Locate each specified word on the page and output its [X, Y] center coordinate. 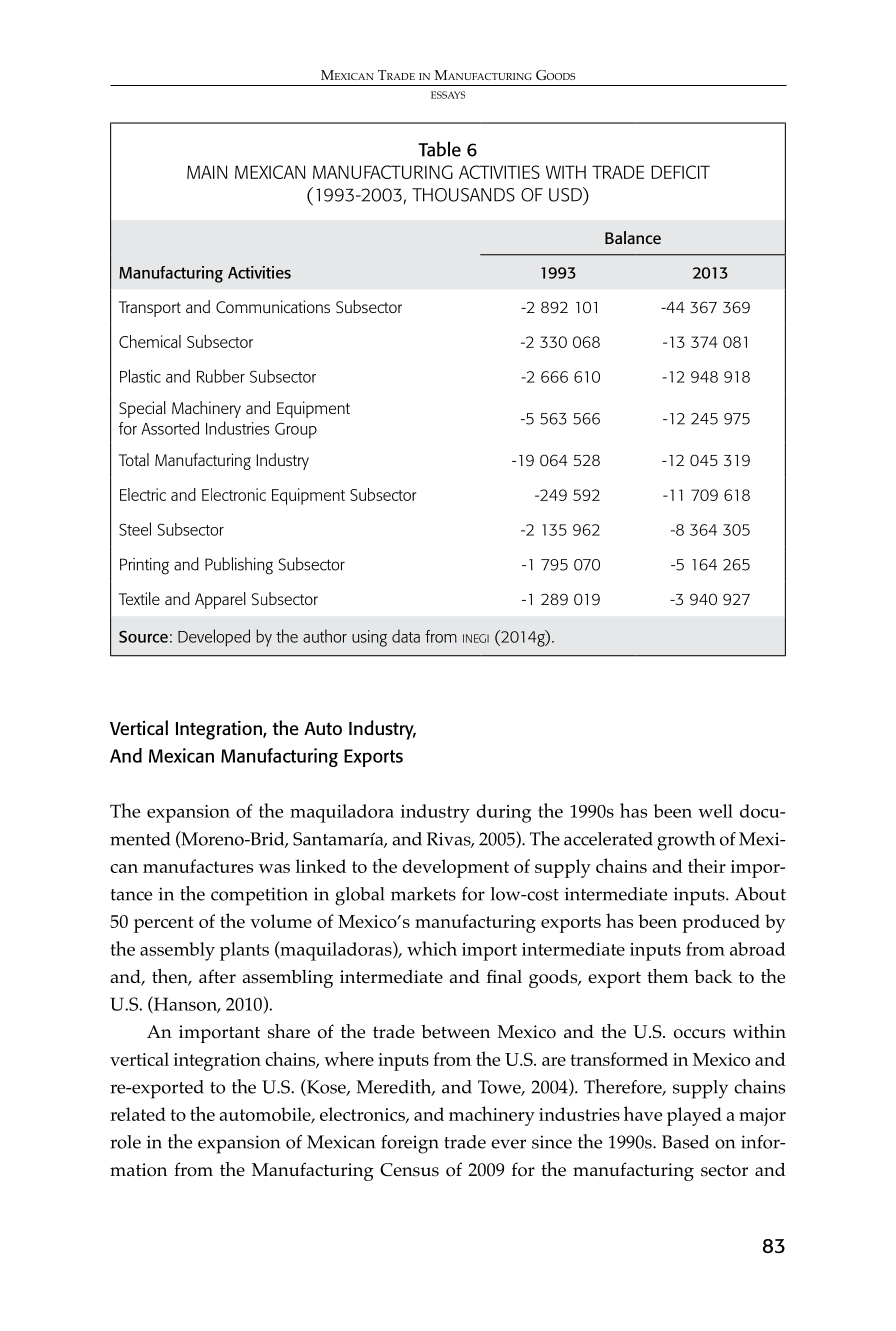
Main [207, 172]
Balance [633, 237]
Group [296, 430]
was [274, 868]
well [715, 811]
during [503, 813]
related [138, 1114]
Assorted [170, 428]
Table [439, 149]
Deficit [680, 172]
